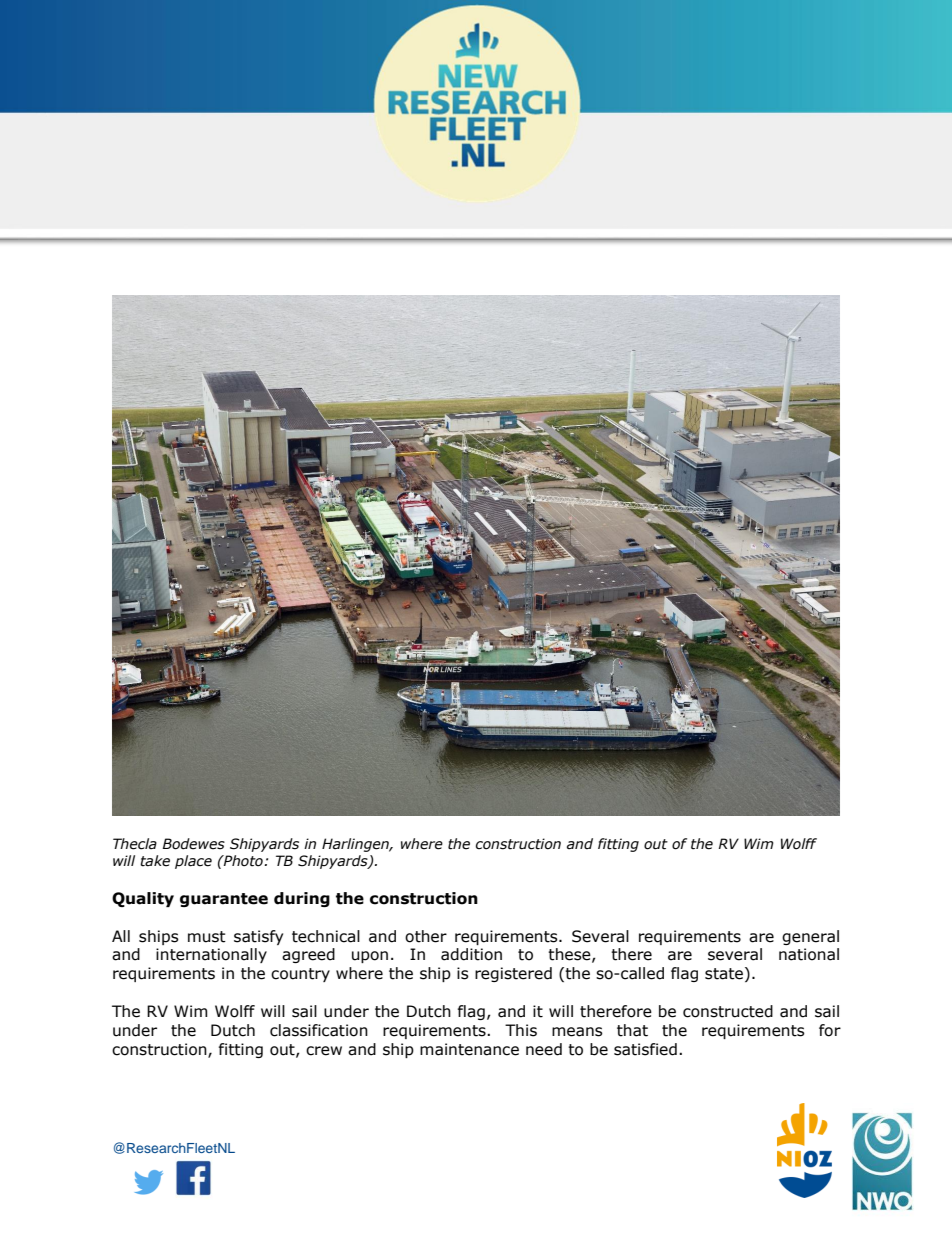  What do you see at coordinates (302, 899) in the screenshot?
I see `during` at bounding box center [302, 899].
